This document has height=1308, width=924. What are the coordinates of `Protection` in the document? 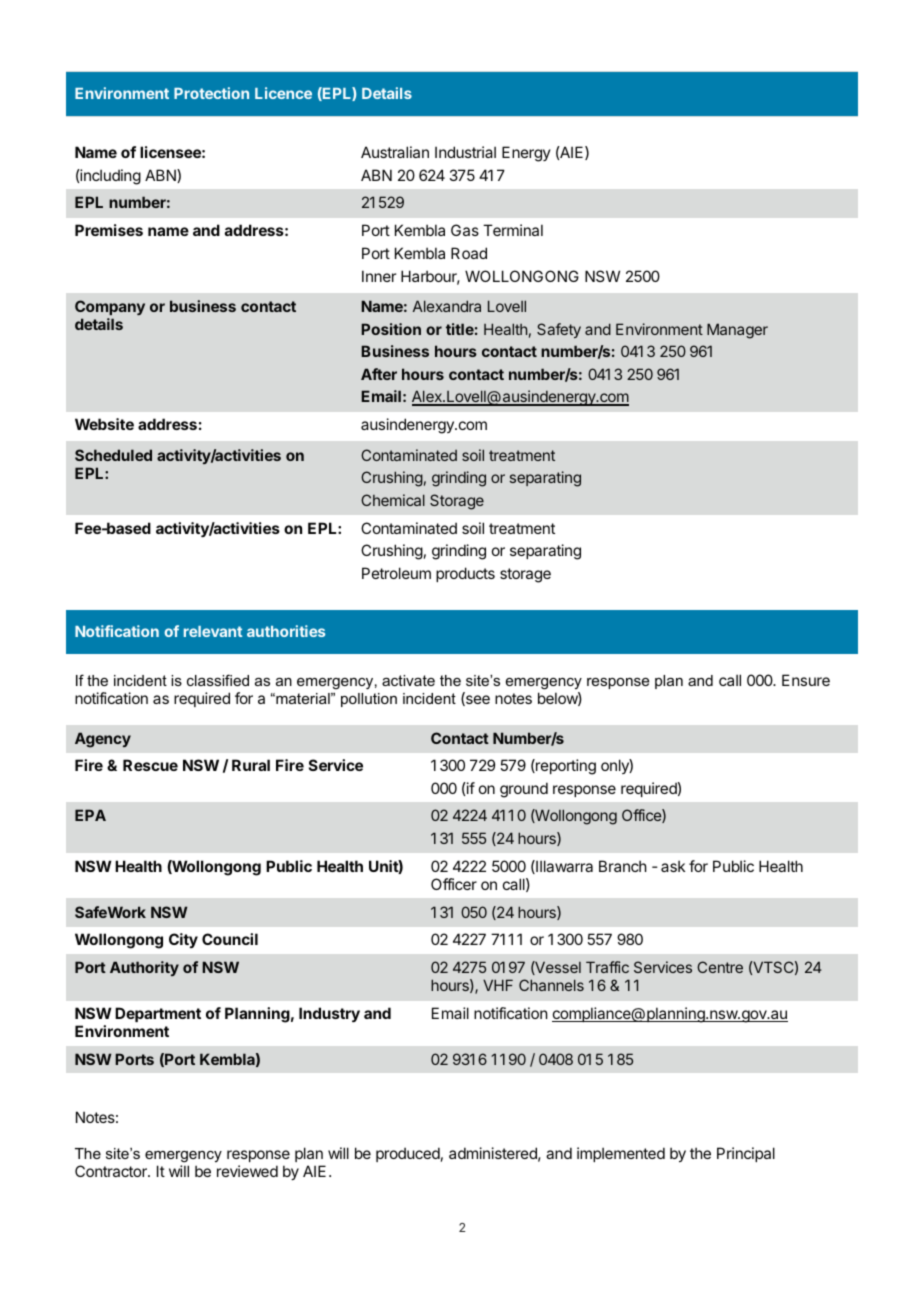 It's located at (211, 93).
